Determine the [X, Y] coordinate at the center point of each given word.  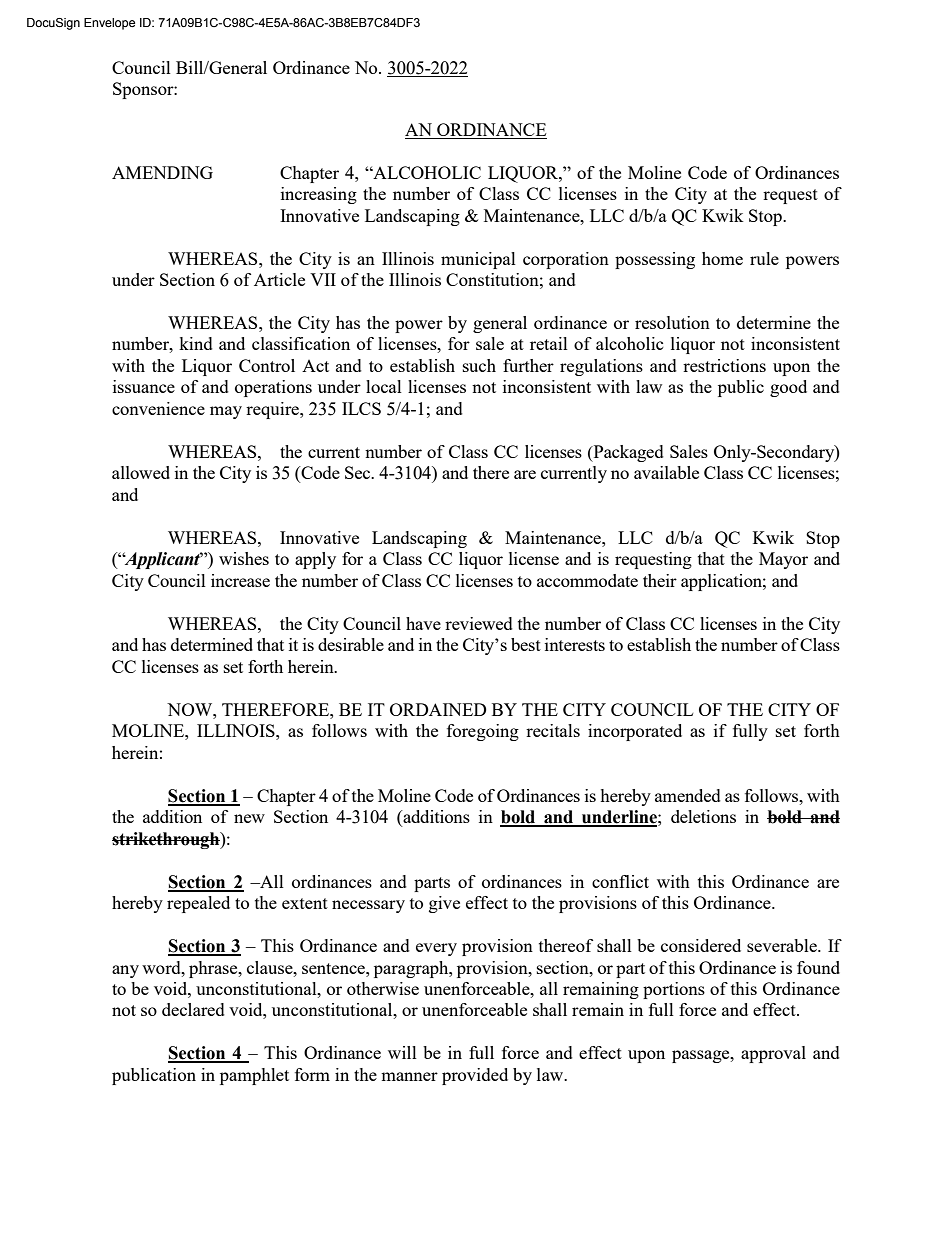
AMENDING [162, 172]
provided [475, 1076]
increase [240, 580]
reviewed [479, 623]
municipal [478, 260]
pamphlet [254, 1076]
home [722, 258]
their [660, 580]
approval [773, 1054]
